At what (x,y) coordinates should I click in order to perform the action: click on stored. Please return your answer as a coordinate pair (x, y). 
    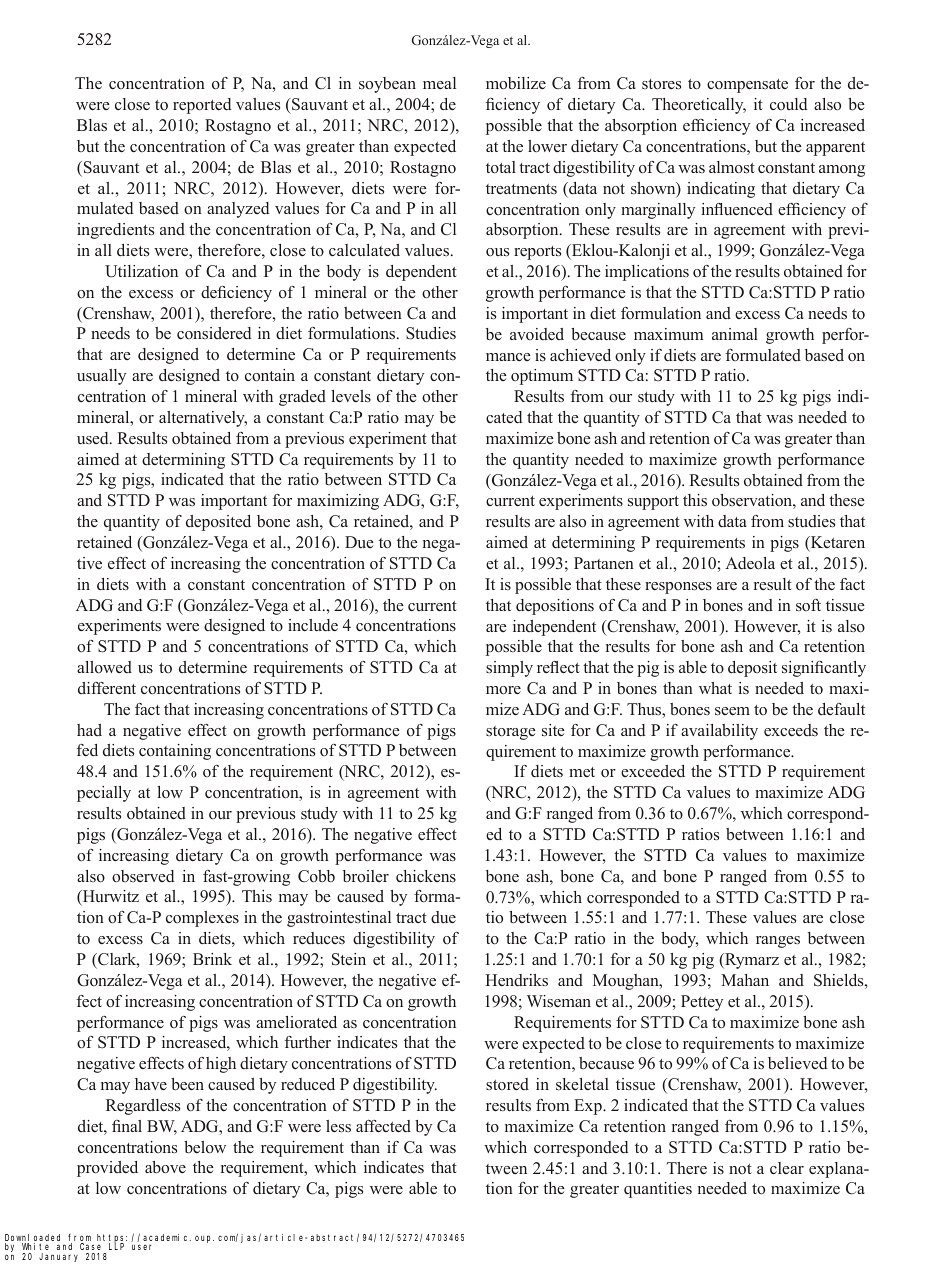
    Looking at the image, I should click on (507, 1084).
